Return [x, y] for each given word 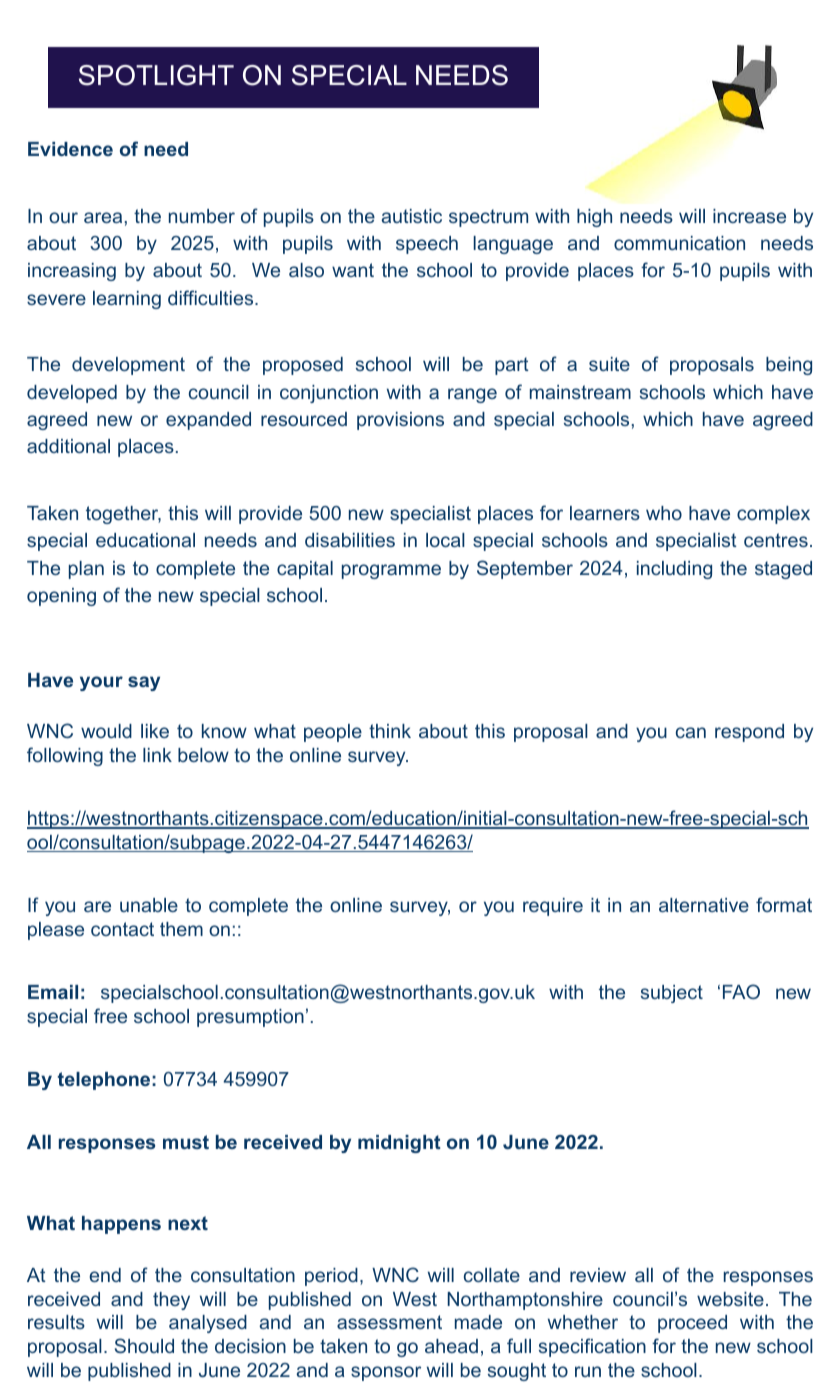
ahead [451, 1346]
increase [749, 216]
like [155, 731]
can [691, 732]
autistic [411, 216]
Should [144, 1345]
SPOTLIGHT [156, 75]
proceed [692, 1324]
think [390, 731]
